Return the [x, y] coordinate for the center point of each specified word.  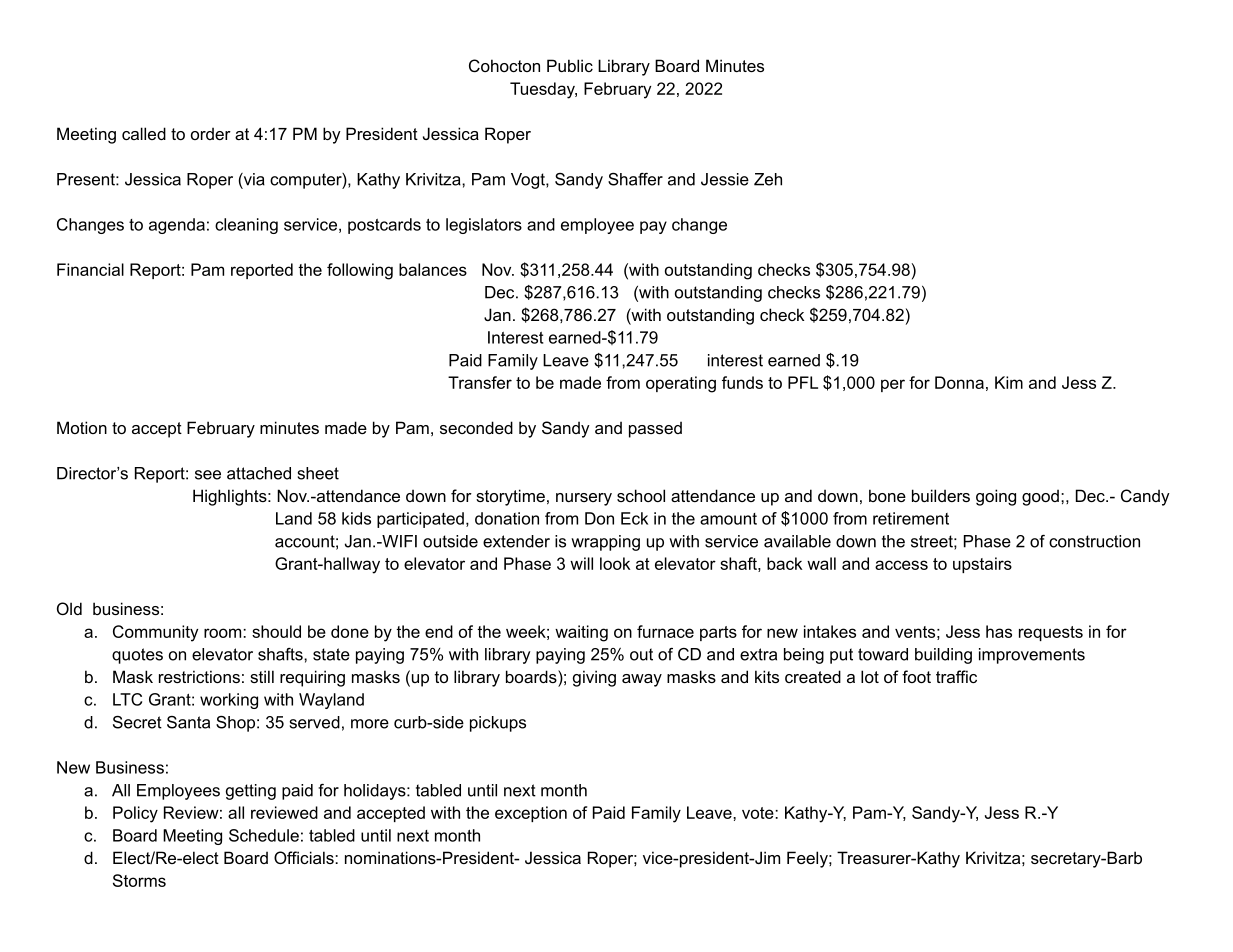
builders [941, 495]
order [211, 133]
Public [570, 65]
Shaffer [635, 179]
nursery [584, 499]
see [208, 475]
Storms [139, 880]
